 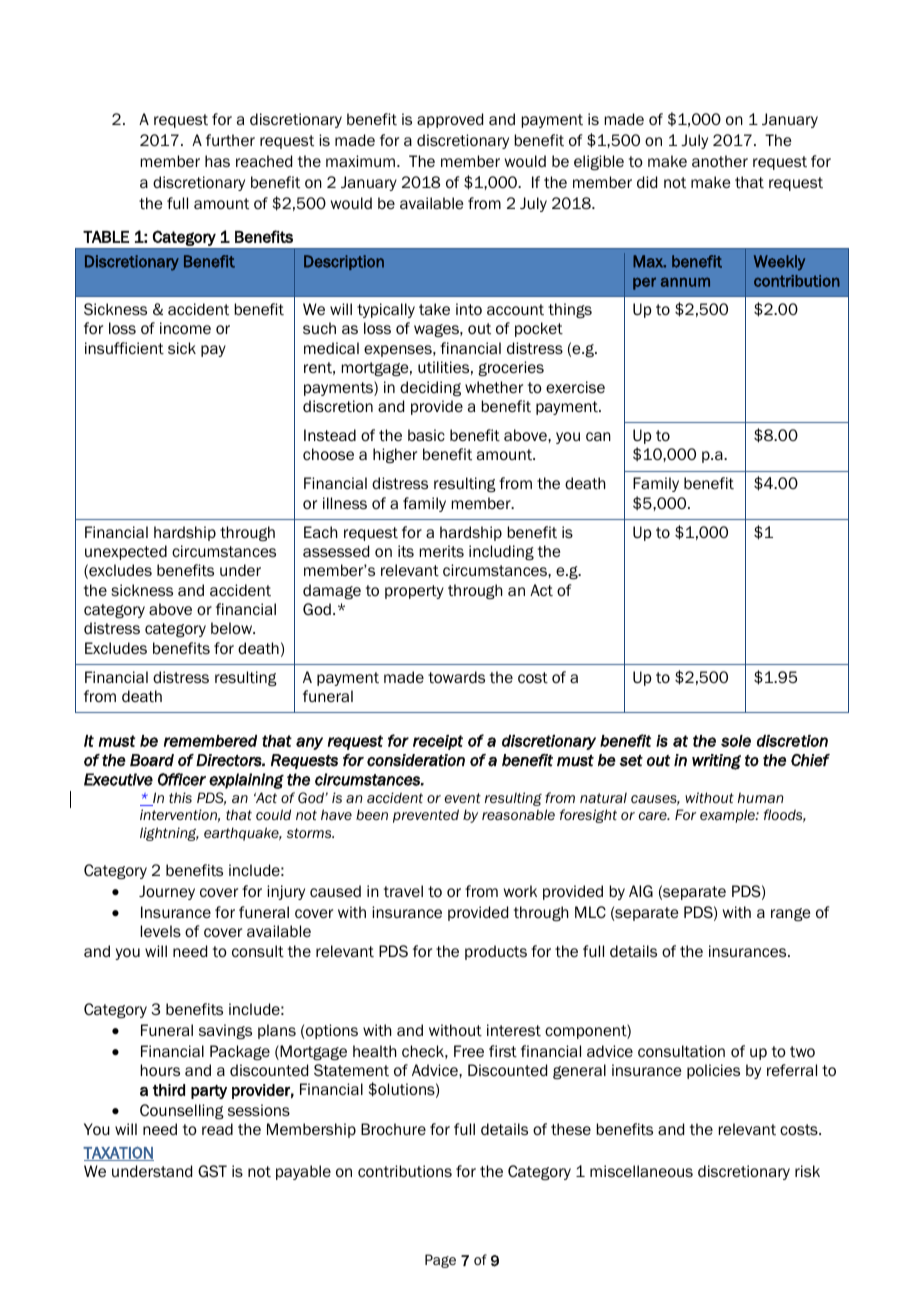 What do you see at coordinates (791, 914) in the document?
I see `range` at bounding box center [791, 914].
